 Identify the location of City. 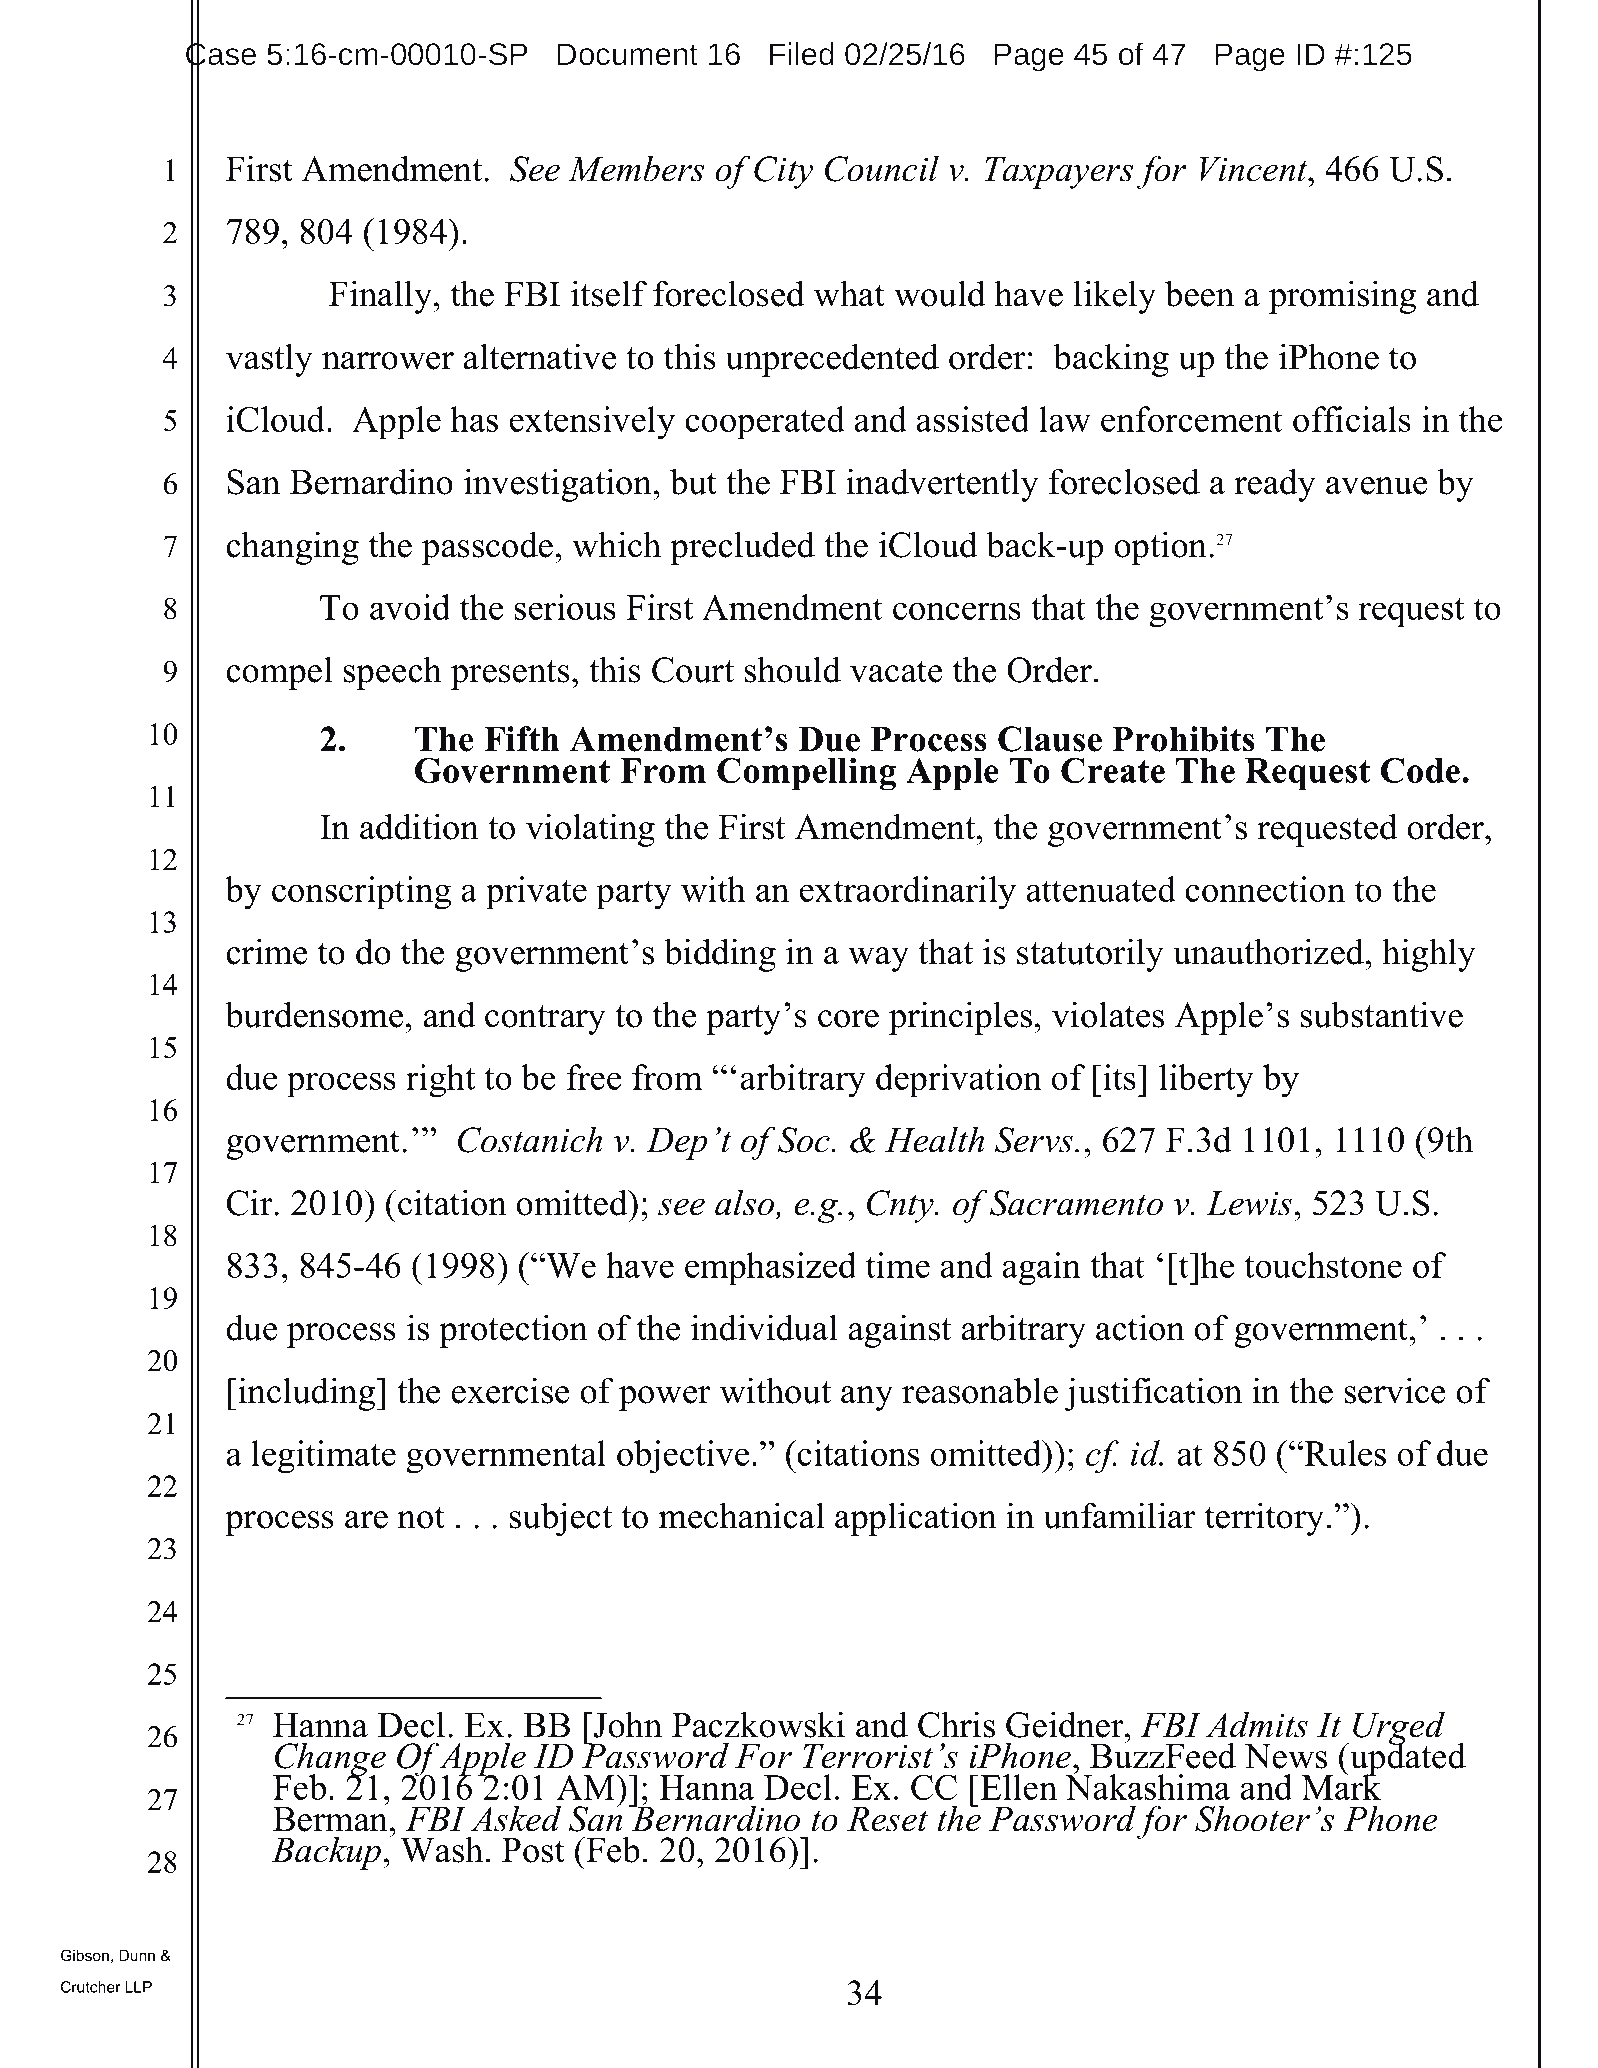
(783, 172).
